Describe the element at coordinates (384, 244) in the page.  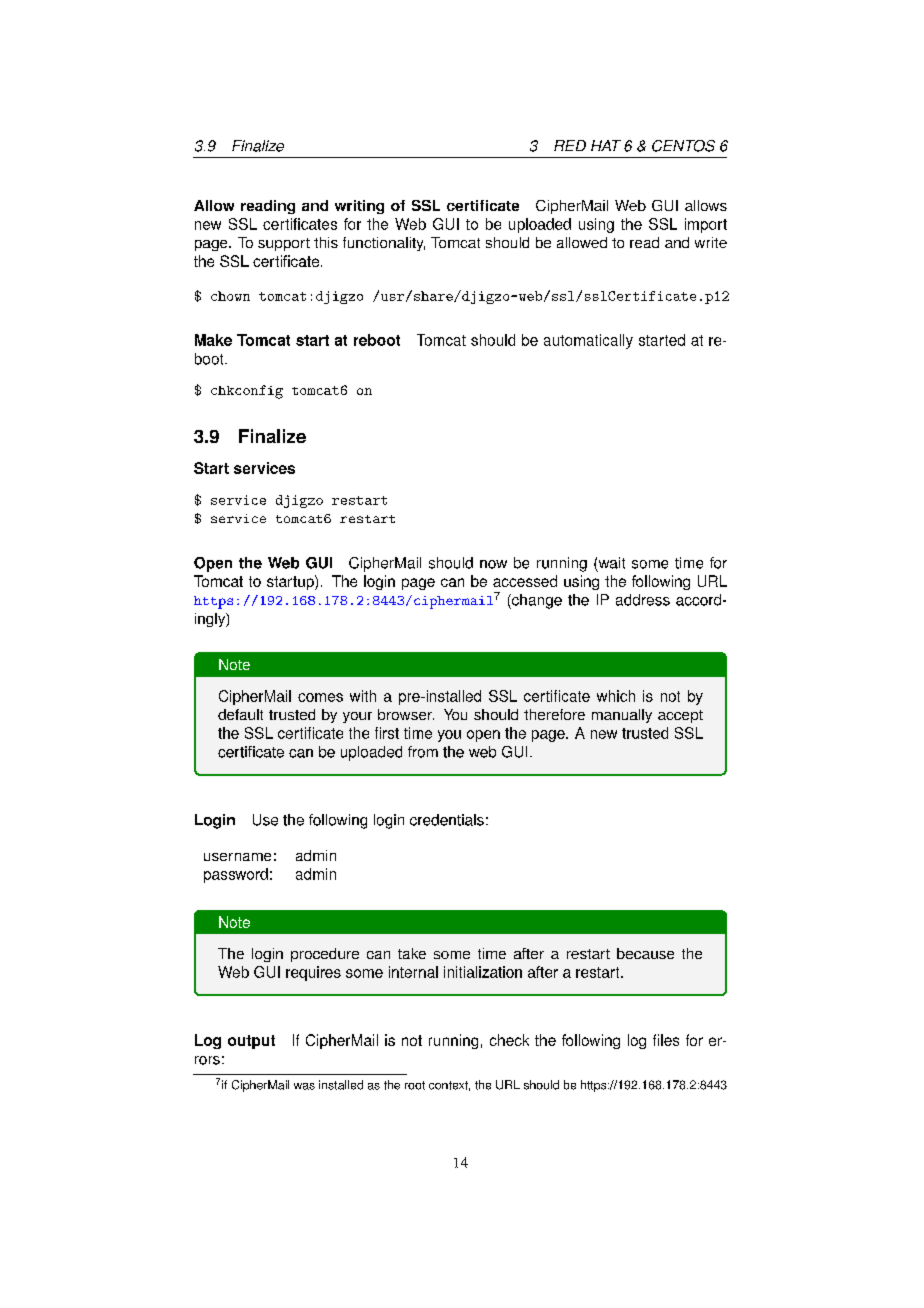
I see `functionality` at that location.
